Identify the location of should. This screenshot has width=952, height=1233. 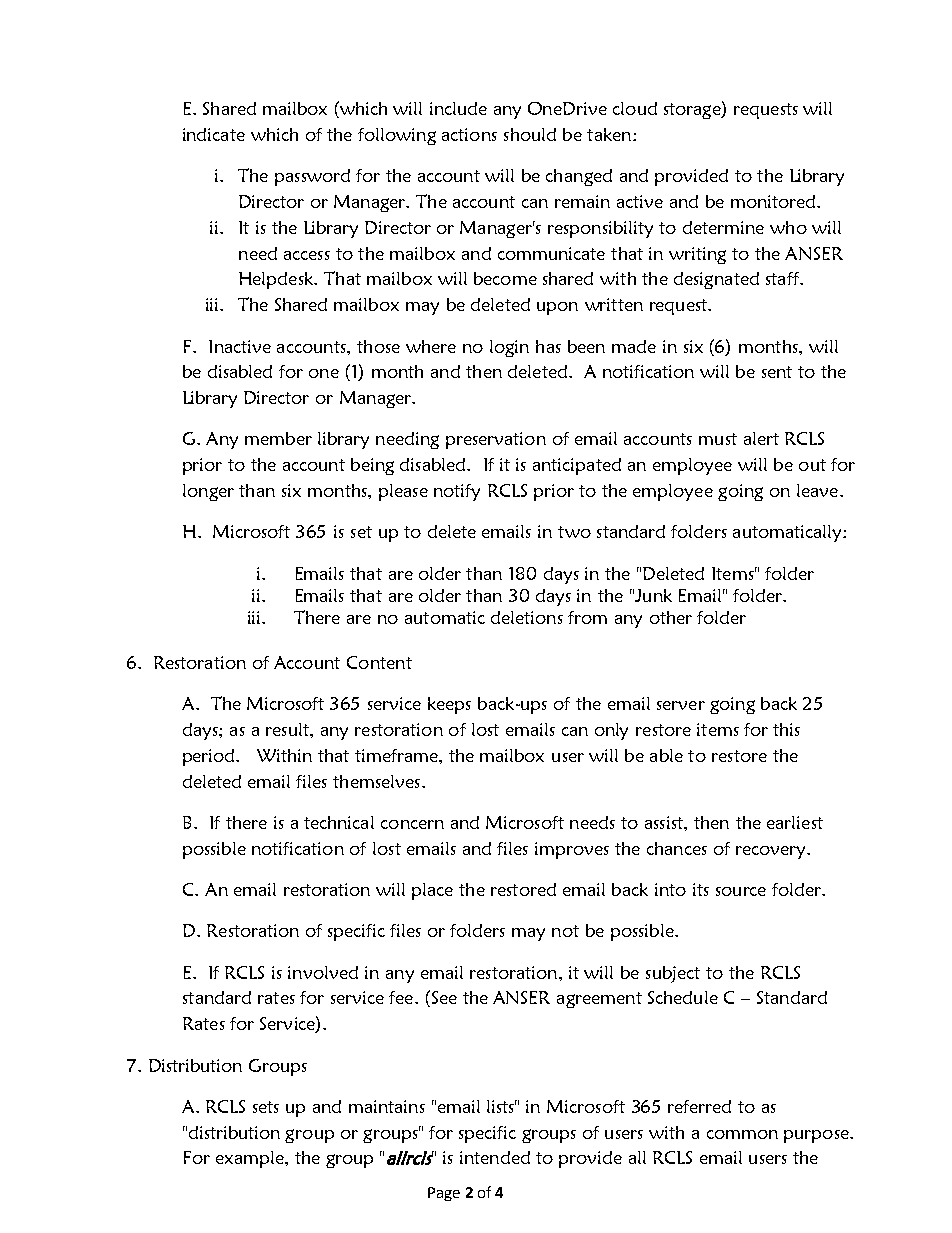
(530, 134).
